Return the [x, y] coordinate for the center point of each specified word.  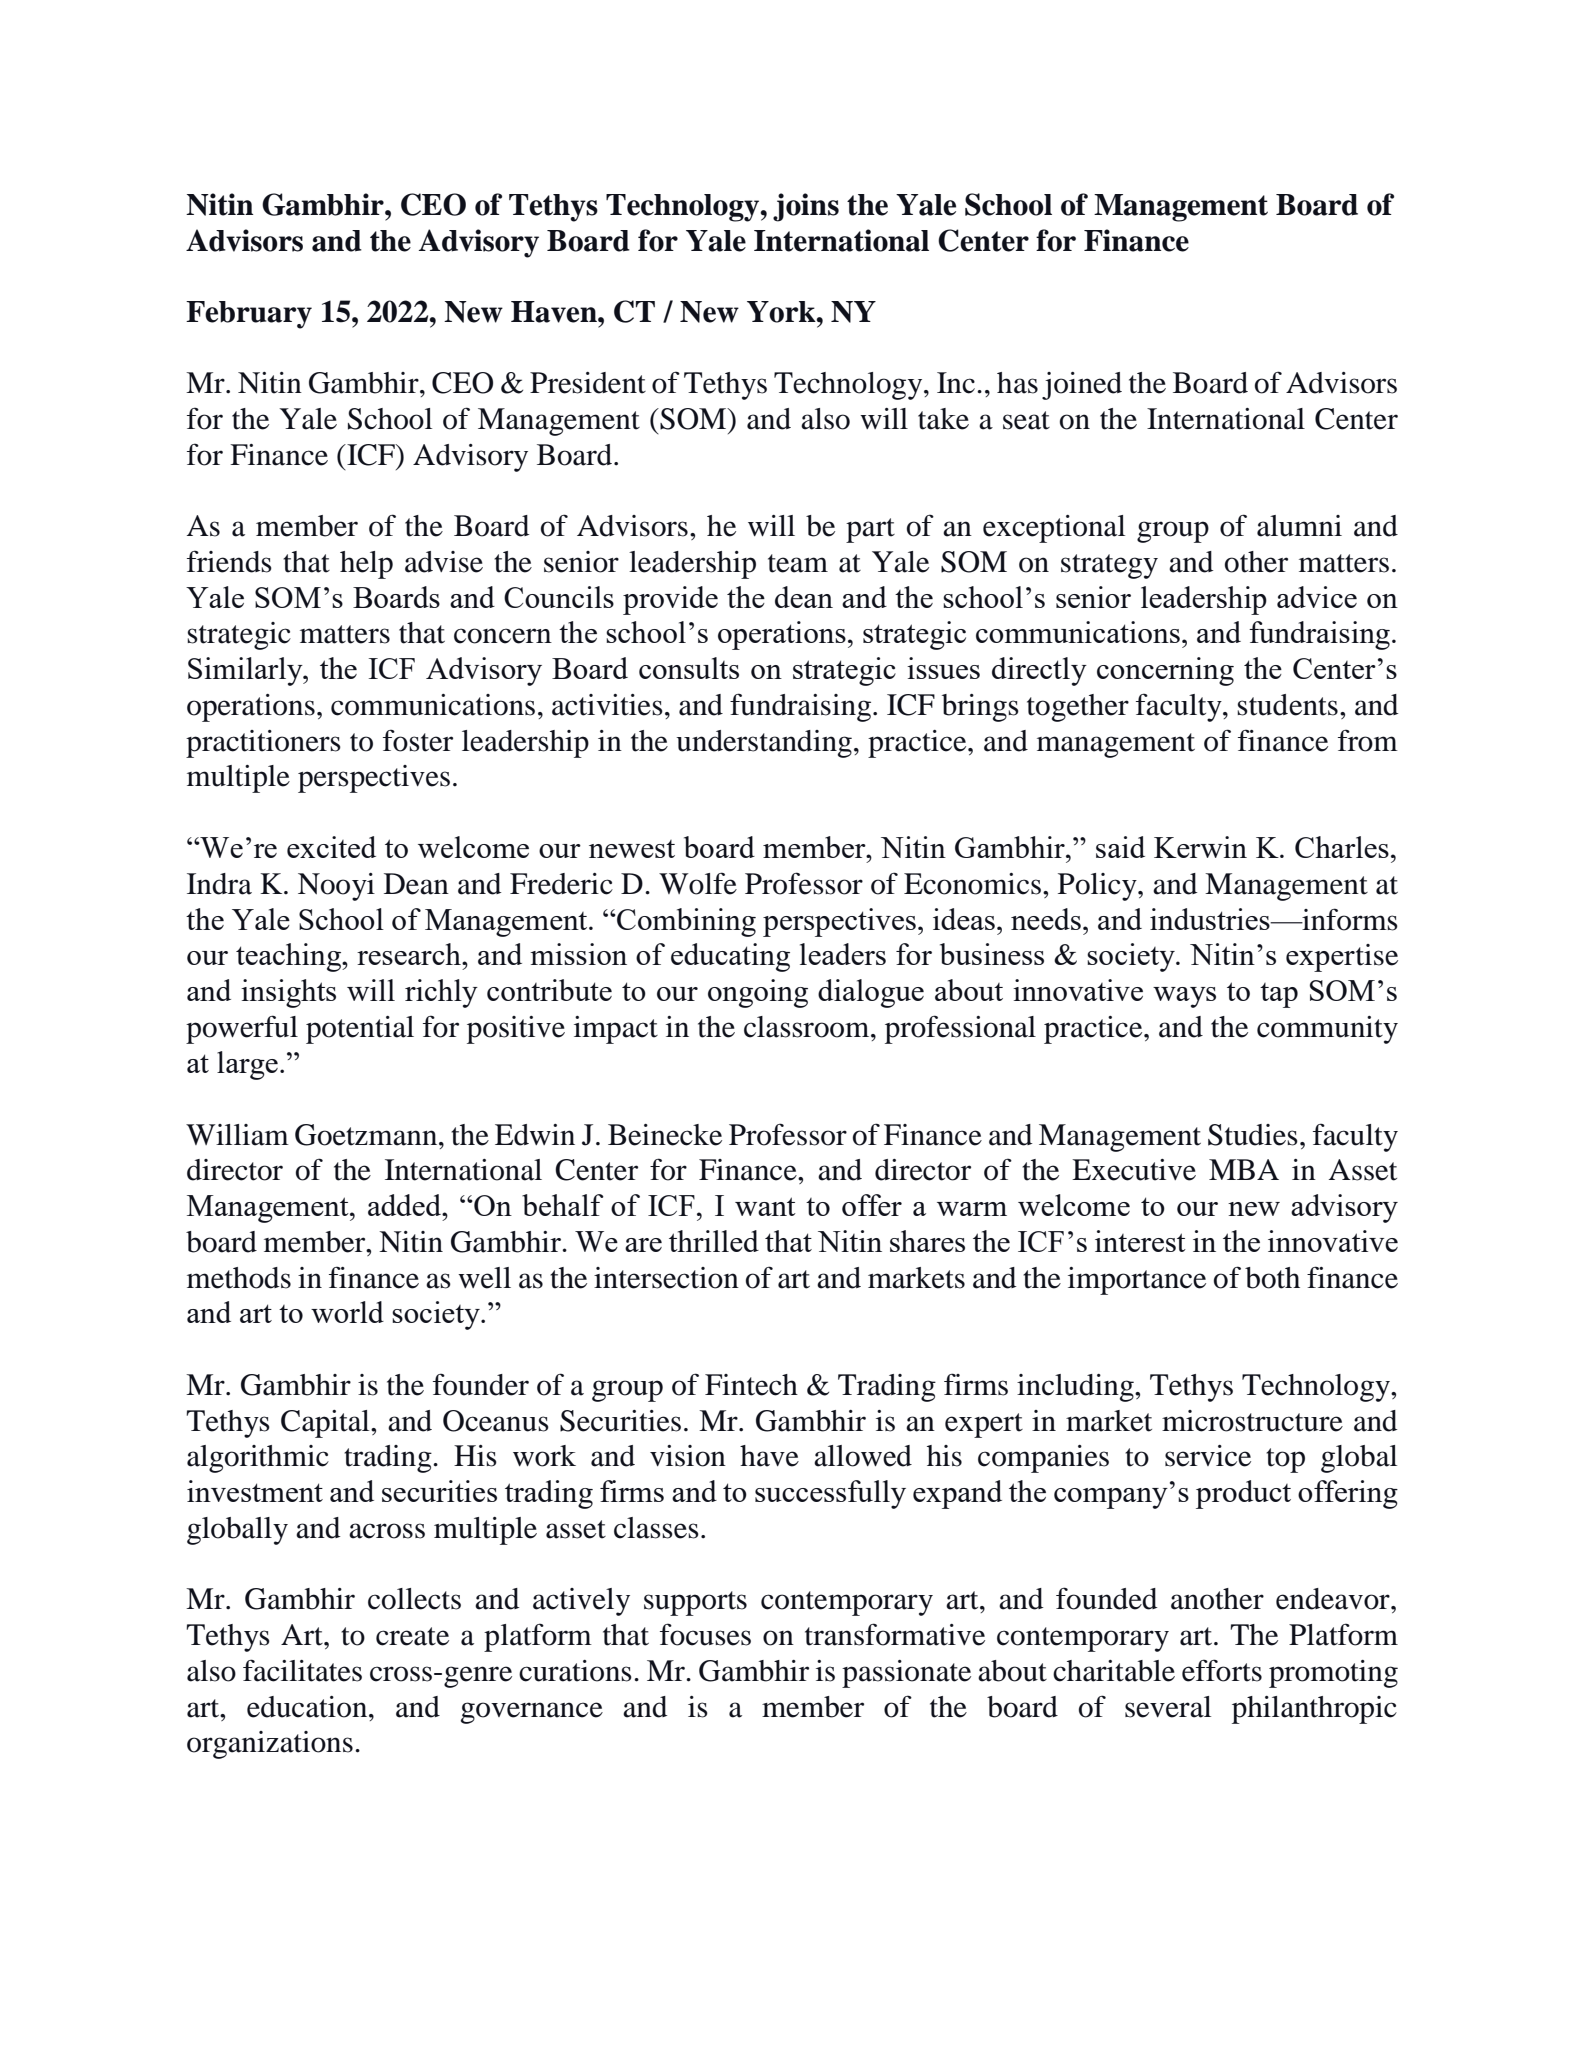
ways [1184, 997]
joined [1082, 386]
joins [806, 207]
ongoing [758, 993]
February [249, 315]
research [410, 954]
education [308, 1707]
